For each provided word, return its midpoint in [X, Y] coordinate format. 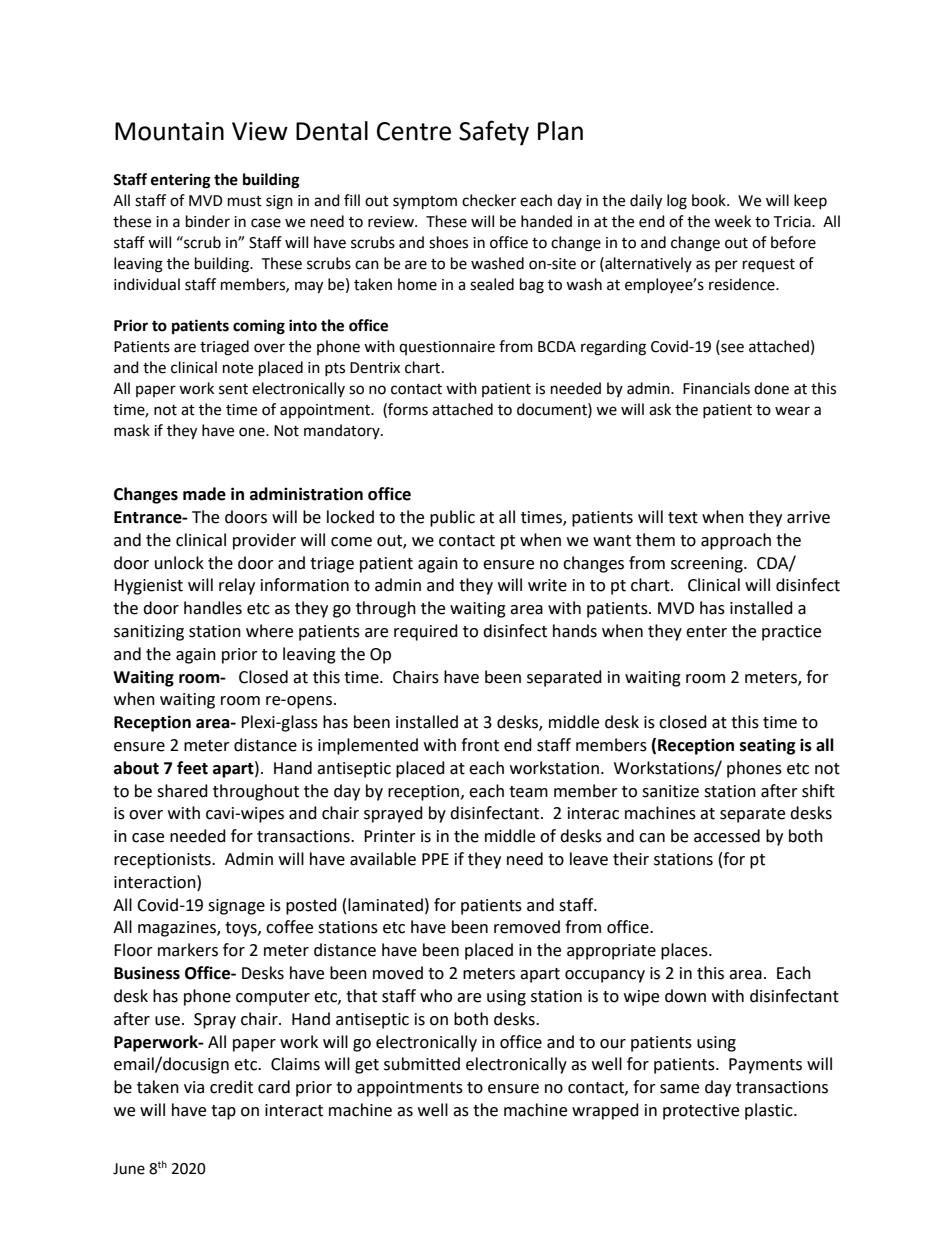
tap [223, 1112]
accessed [727, 836]
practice [791, 633]
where [269, 631]
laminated [385, 905]
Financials [716, 388]
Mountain [169, 131]
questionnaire [447, 348]
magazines [178, 929]
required [426, 632]
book [710, 200]
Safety [494, 133]
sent [233, 389]
